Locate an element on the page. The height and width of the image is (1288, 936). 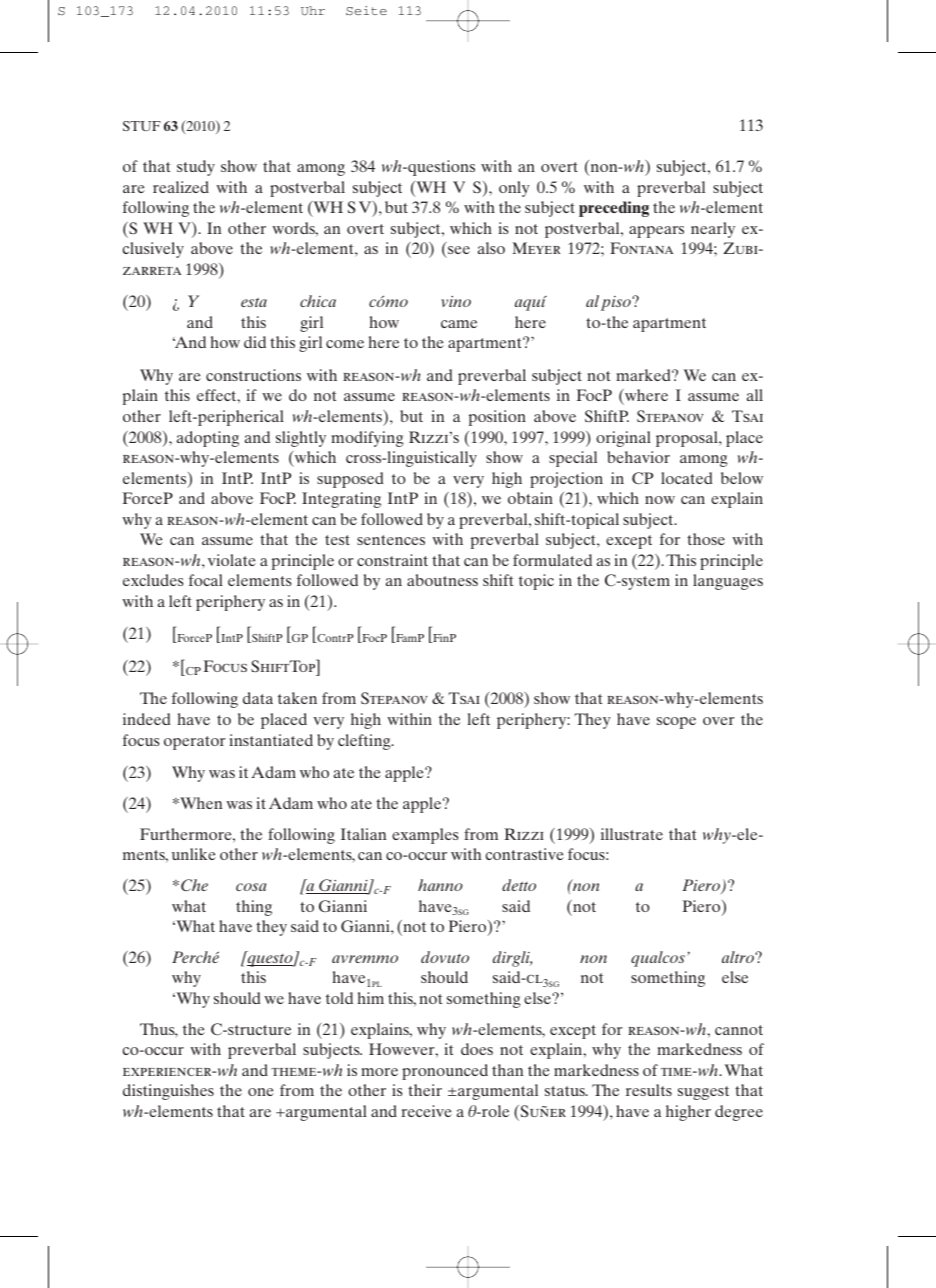
violate is located at coordinates (232, 560).
